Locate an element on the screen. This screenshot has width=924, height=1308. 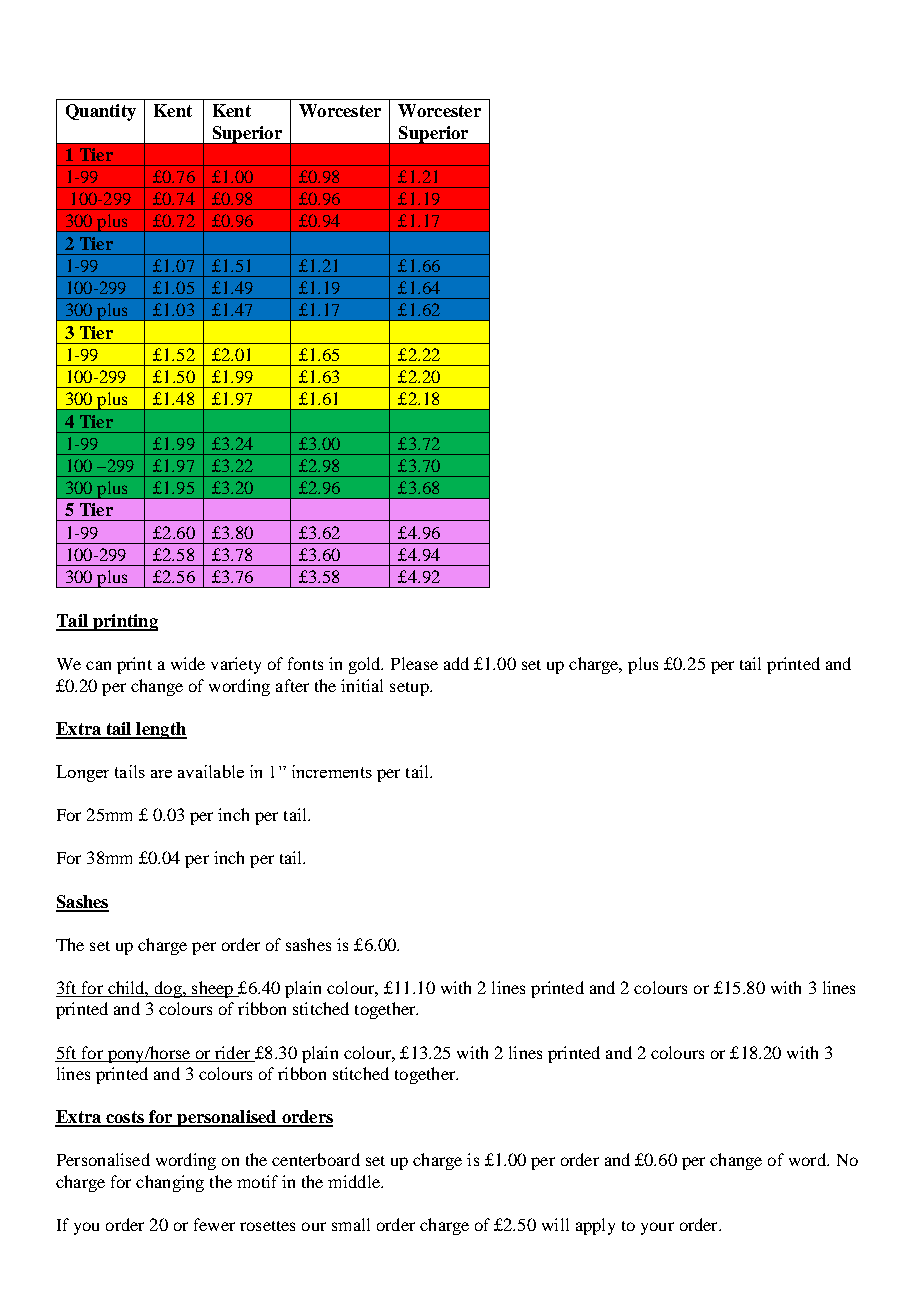
wide is located at coordinates (188, 663).
